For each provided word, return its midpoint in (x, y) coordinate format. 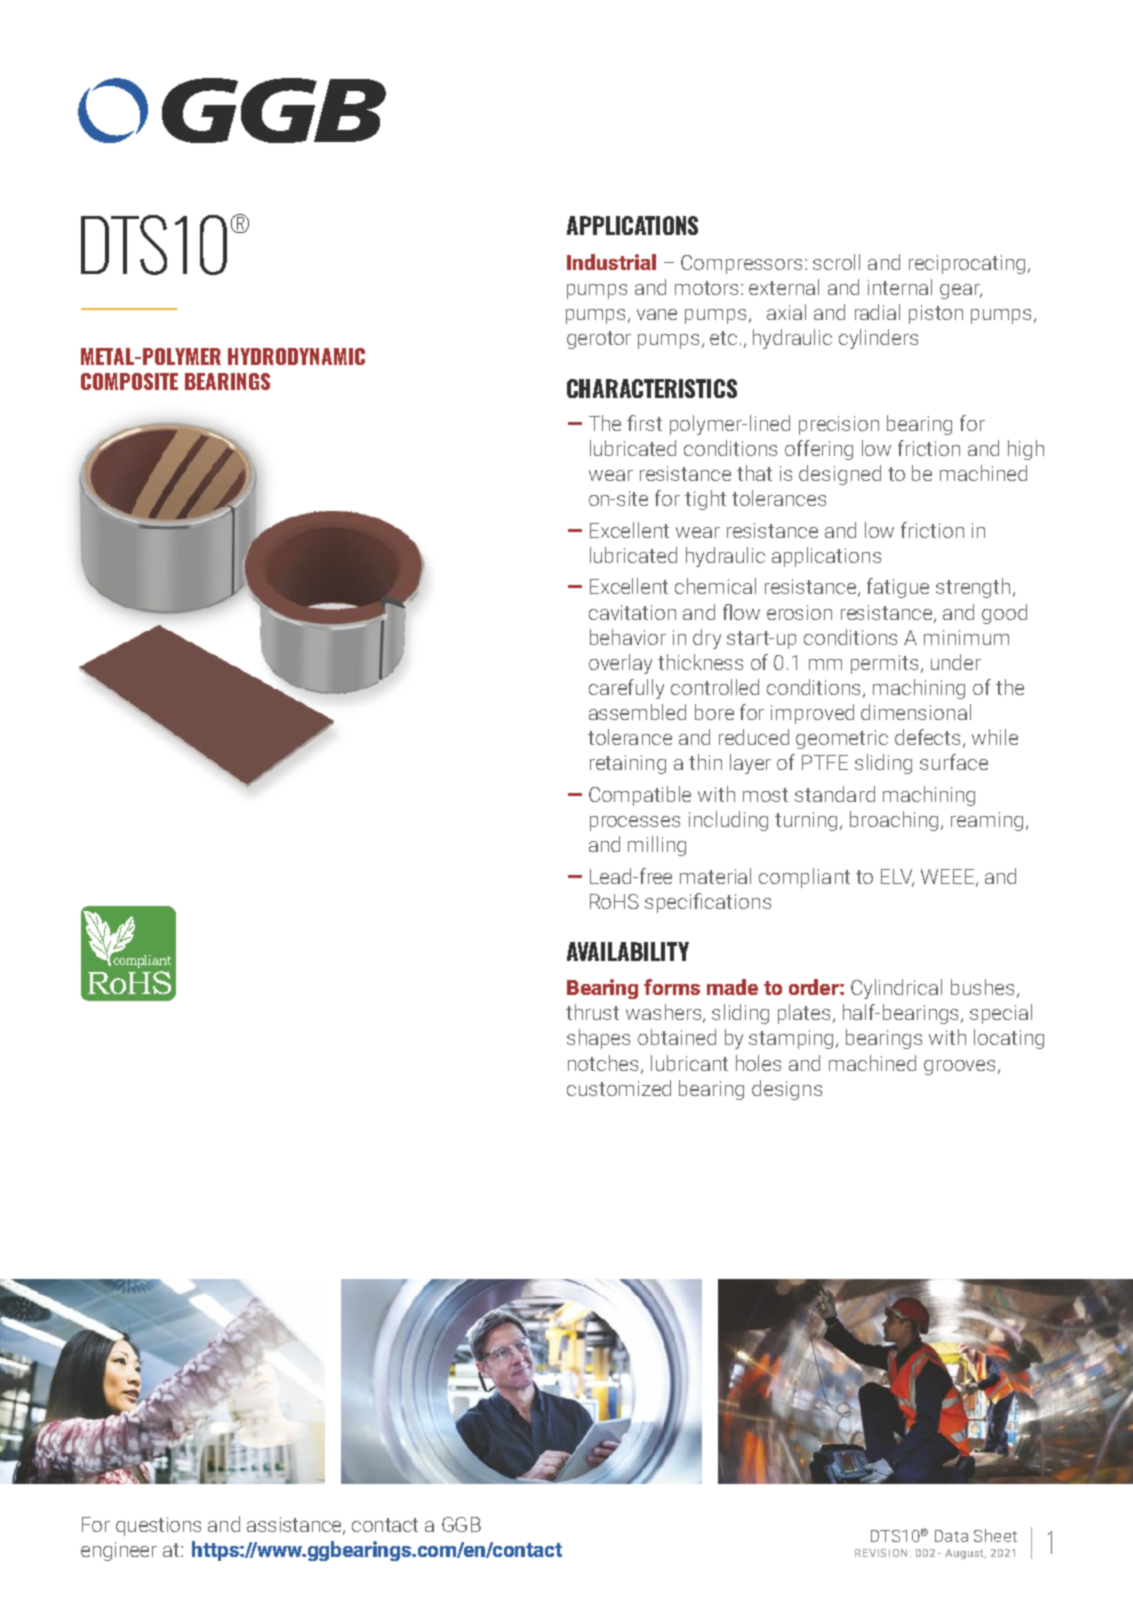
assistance (295, 1525)
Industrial (611, 262)
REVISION (881, 1553)
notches (603, 1063)
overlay (620, 664)
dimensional (916, 712)
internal (900, 287)
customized (619, 1088)
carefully (626, 689)
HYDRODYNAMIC (296, 356)
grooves (959, 1067)
